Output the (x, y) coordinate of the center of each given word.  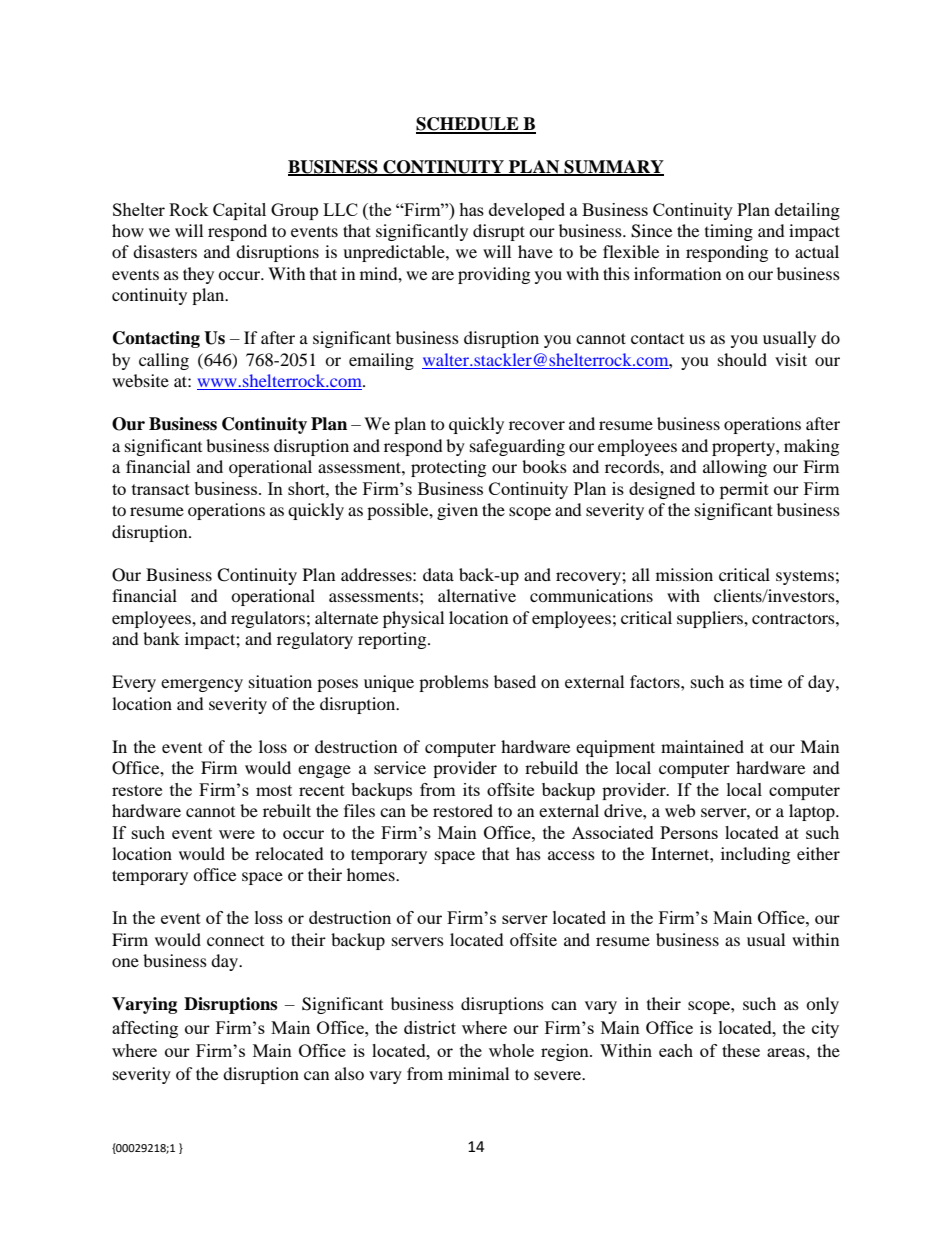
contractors (794, 618)
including (755, 855)
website (140, 380)
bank (161, 638)
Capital (239, 211)
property (744, 448)
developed (527, 211)
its (471, 789)
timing (729, 232)
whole (511, 1050)
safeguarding (517, 447)
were (237, 834)
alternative (477, 595)
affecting (145, 1029)
